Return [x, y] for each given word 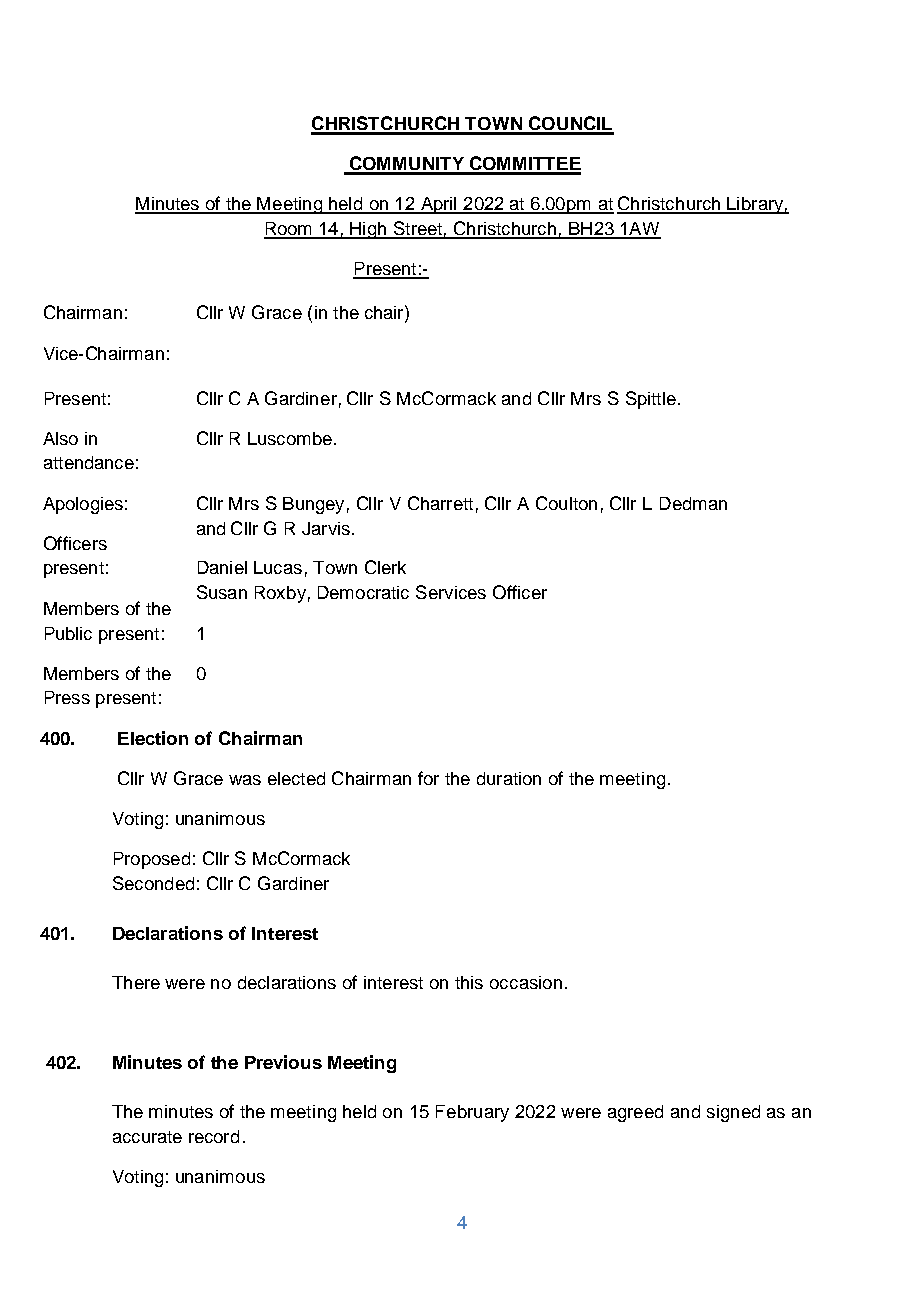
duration [509, 778]
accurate [147, 1137]
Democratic [363, 592]
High [368, 230]
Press [67, 697]
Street [417, 229]
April [438, 205]
